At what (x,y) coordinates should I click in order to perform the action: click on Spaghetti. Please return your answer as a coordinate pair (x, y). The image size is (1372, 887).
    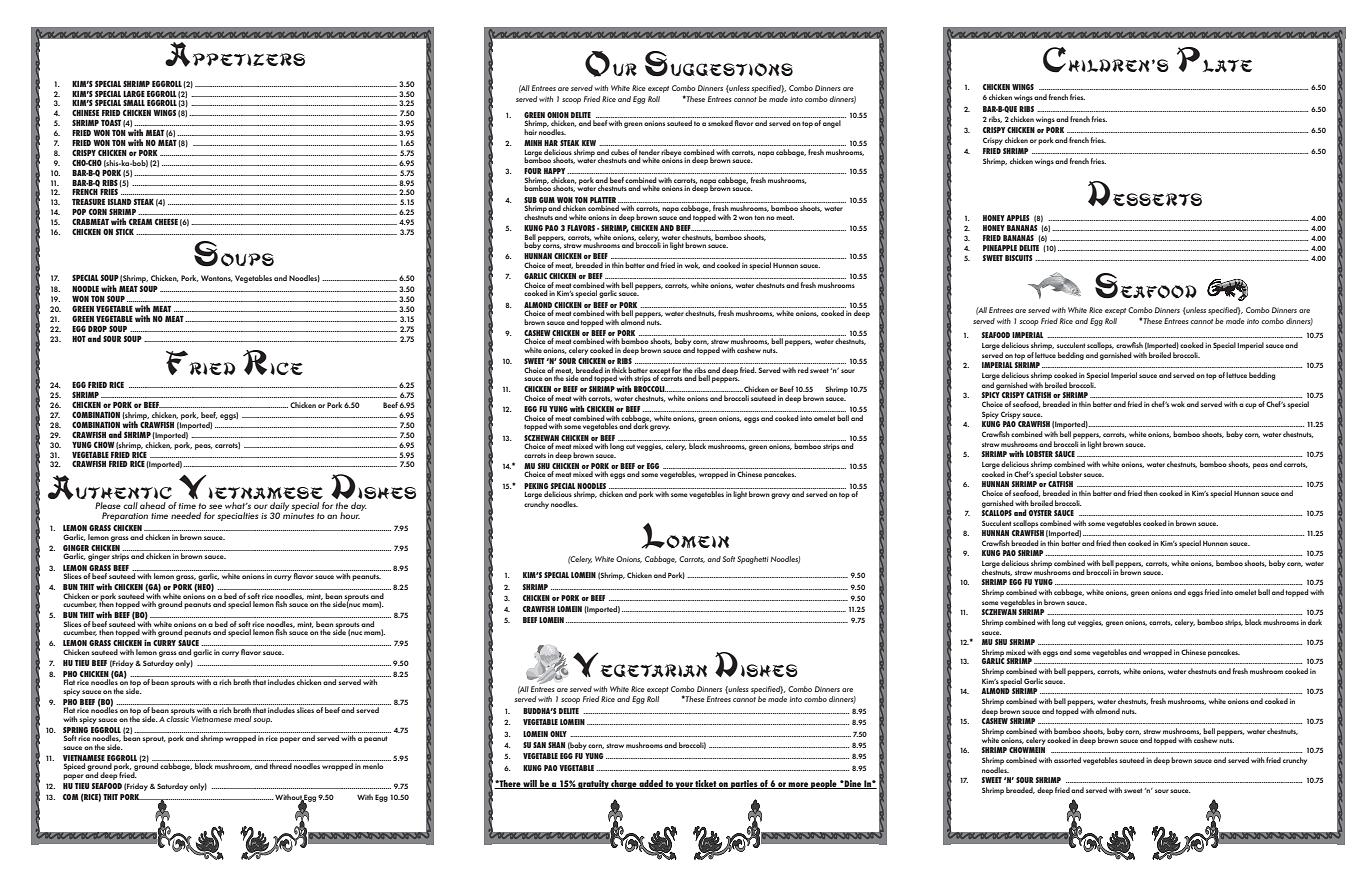
    Looking at the image, I should click on (752, 560).
